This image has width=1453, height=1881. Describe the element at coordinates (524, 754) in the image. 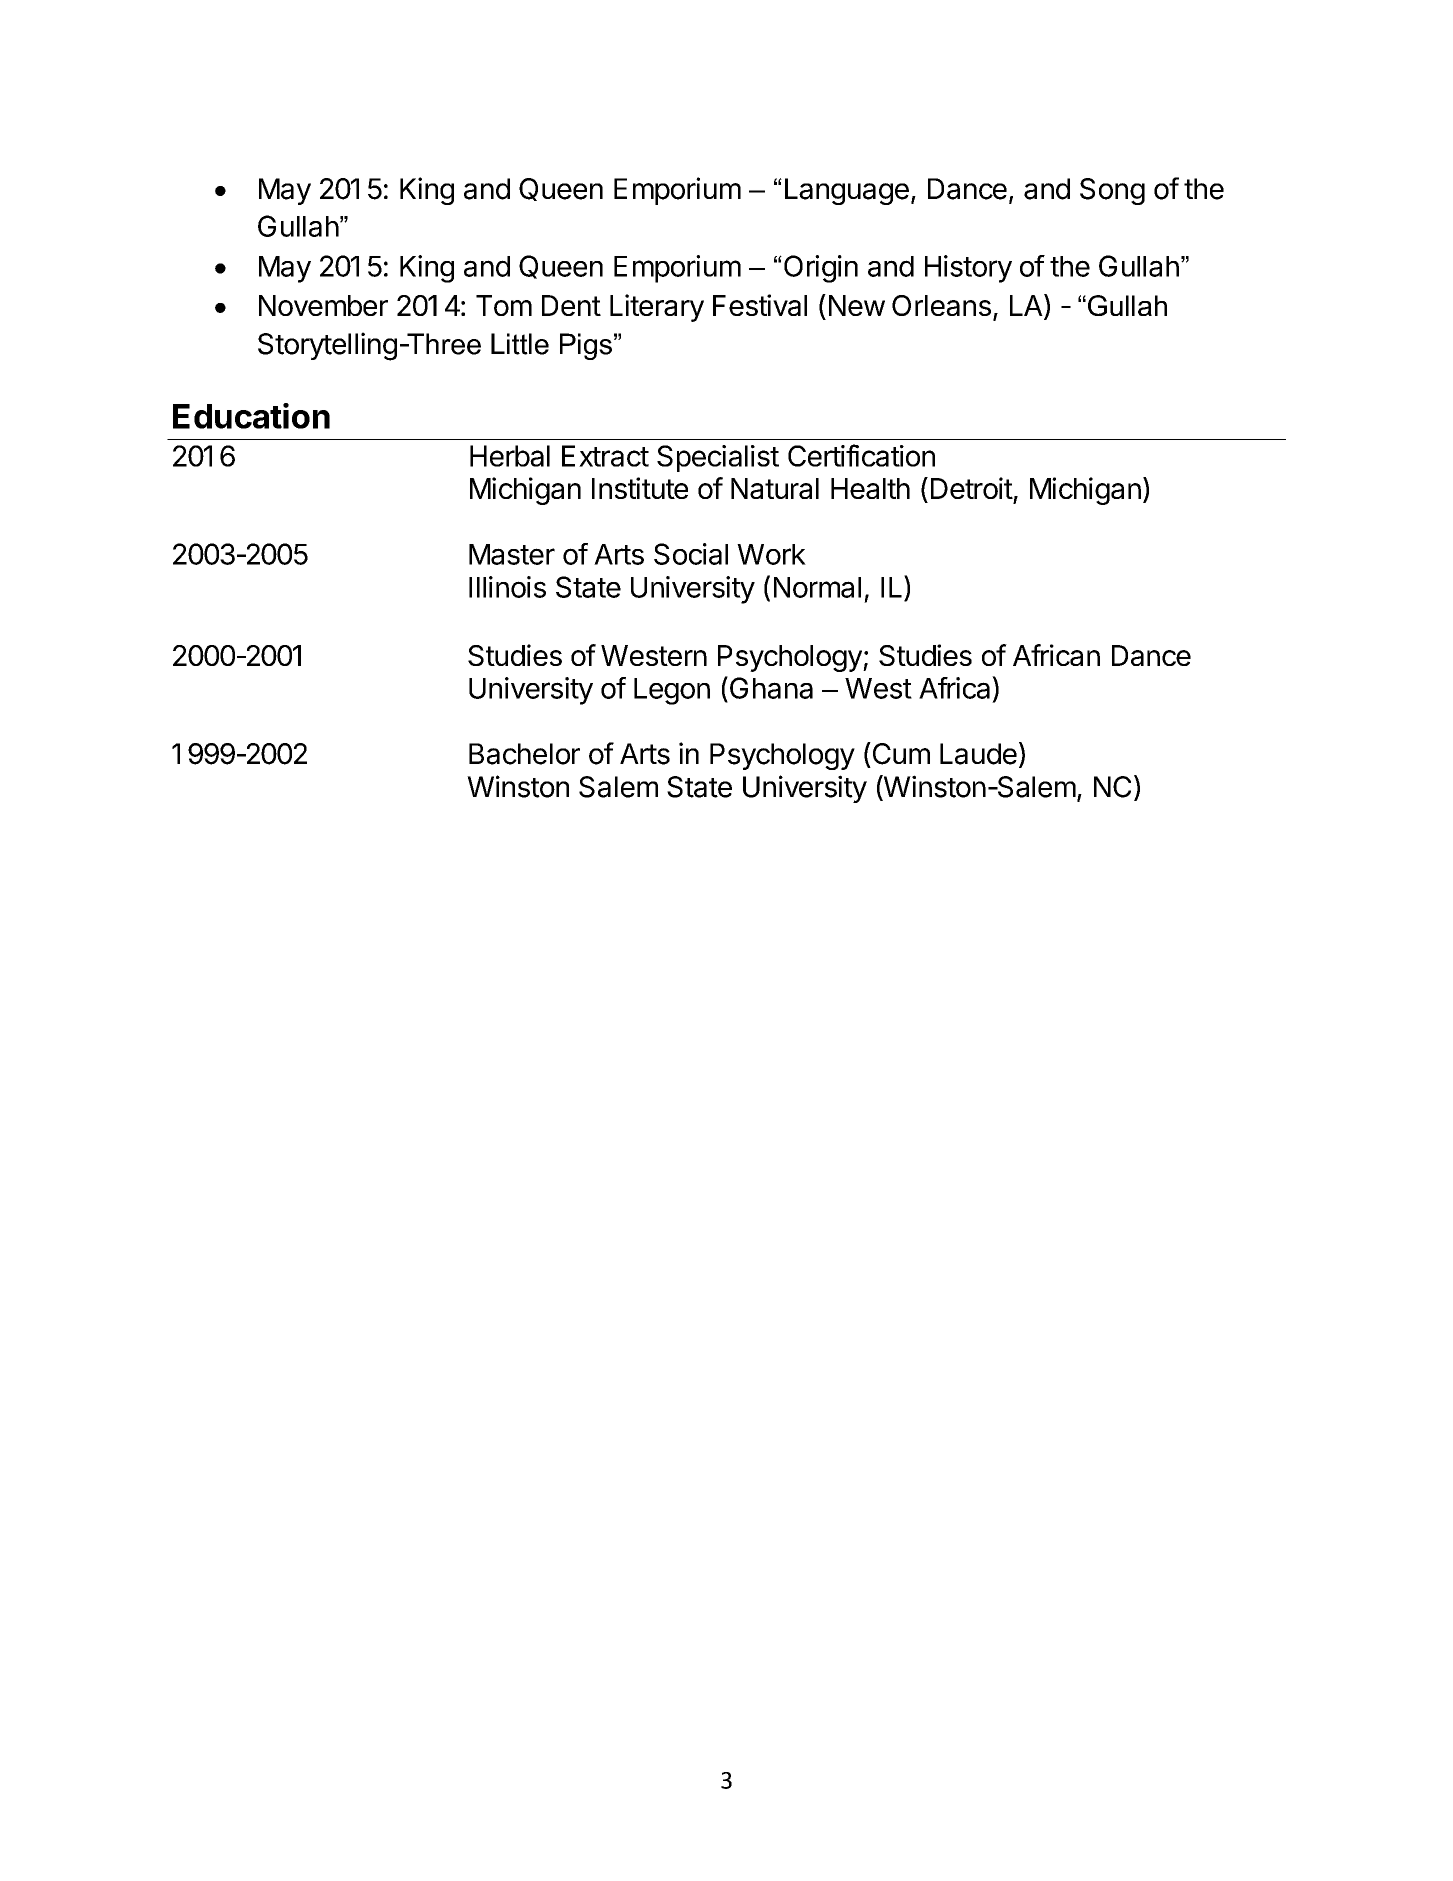

I see `Bachelor` at that location.
